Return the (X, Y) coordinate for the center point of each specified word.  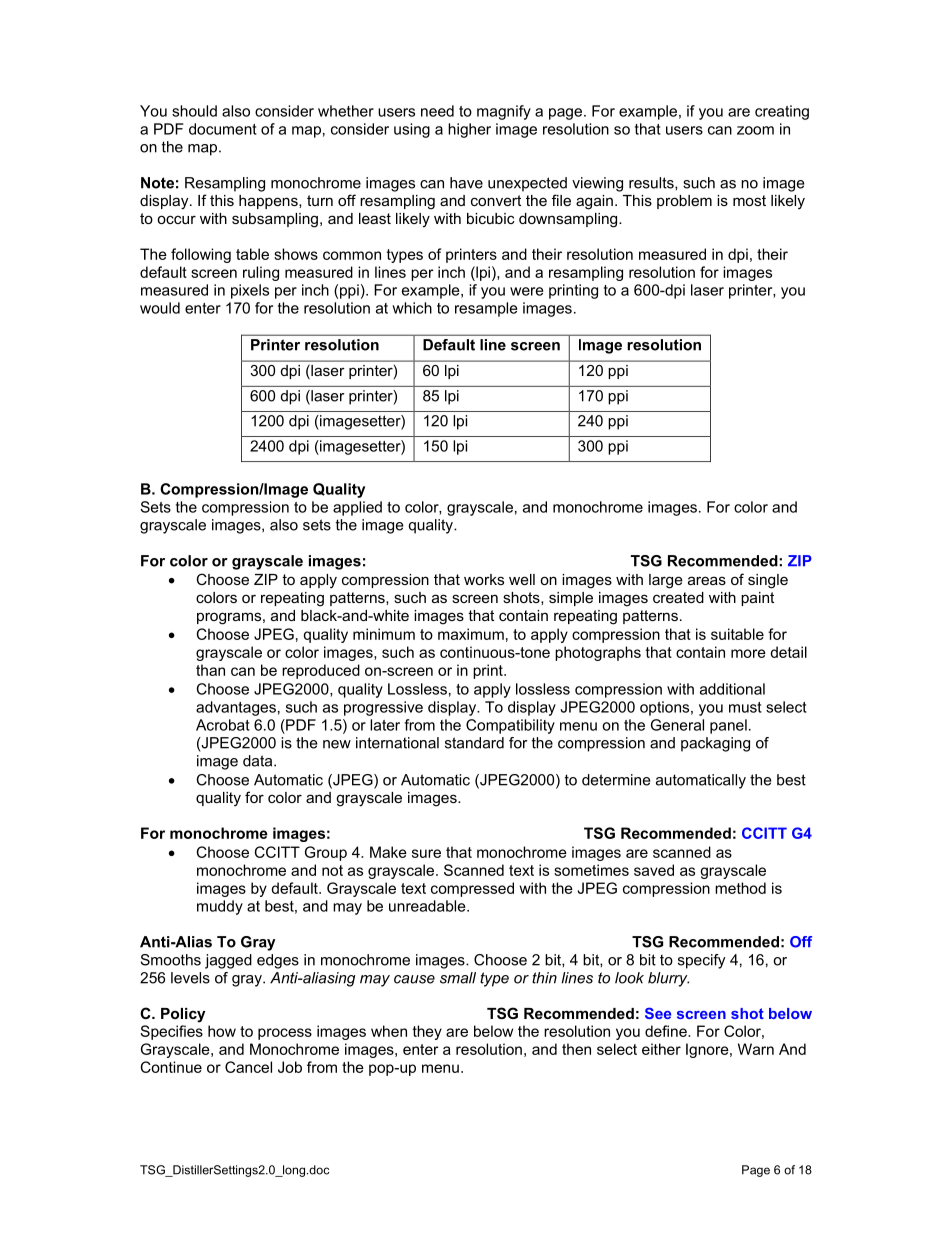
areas (707, 580)
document (223, 129)
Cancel (248, 1067)
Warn (756, 1049)
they (427, 1032)
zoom (755, 130)
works (484, 579)
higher (469, 130)
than (210, 670)
